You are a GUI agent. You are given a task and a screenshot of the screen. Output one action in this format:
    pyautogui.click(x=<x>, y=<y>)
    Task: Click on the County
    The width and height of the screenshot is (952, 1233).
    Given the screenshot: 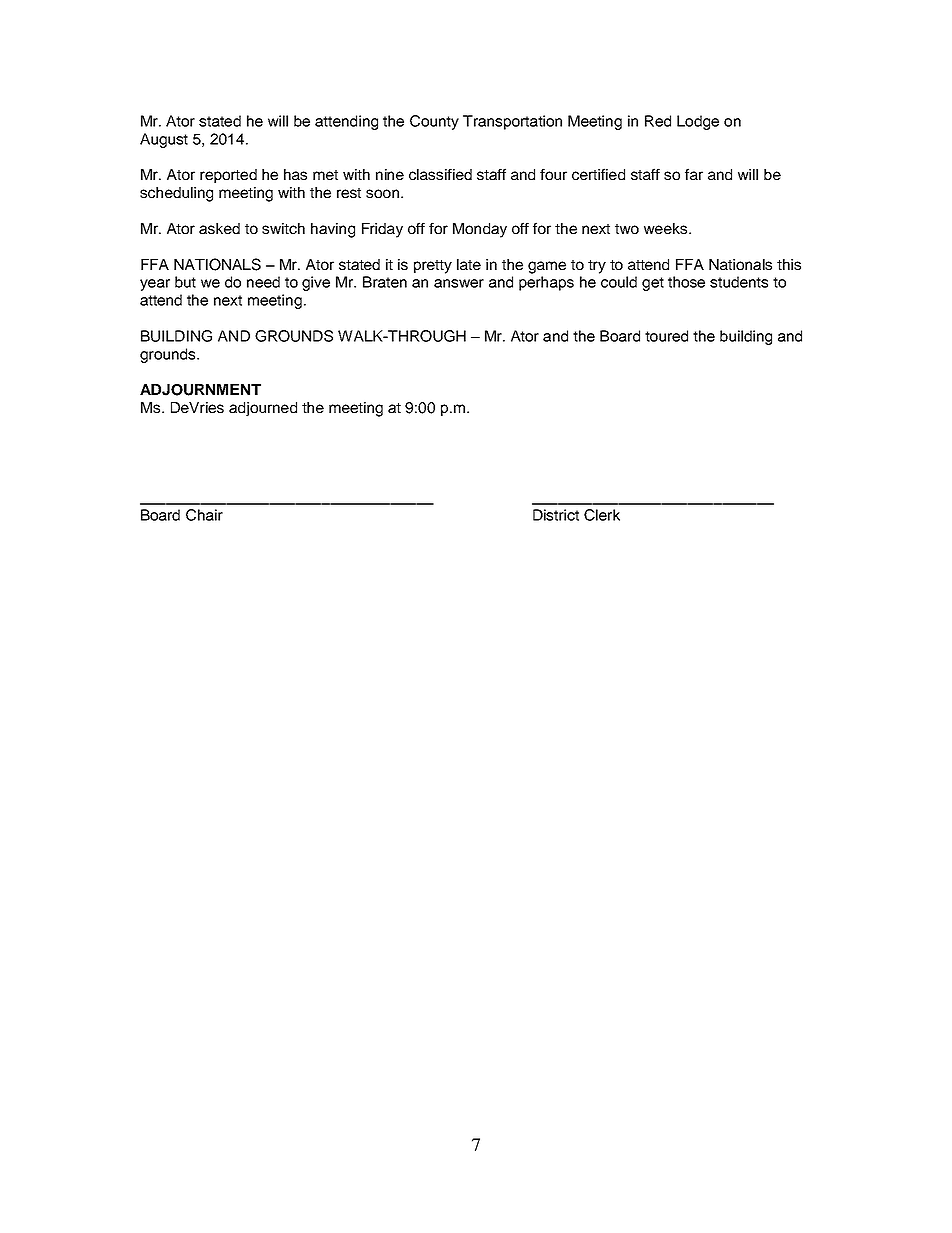 What is the action you would take?
    pyautogui.click(x=434, y=122)
